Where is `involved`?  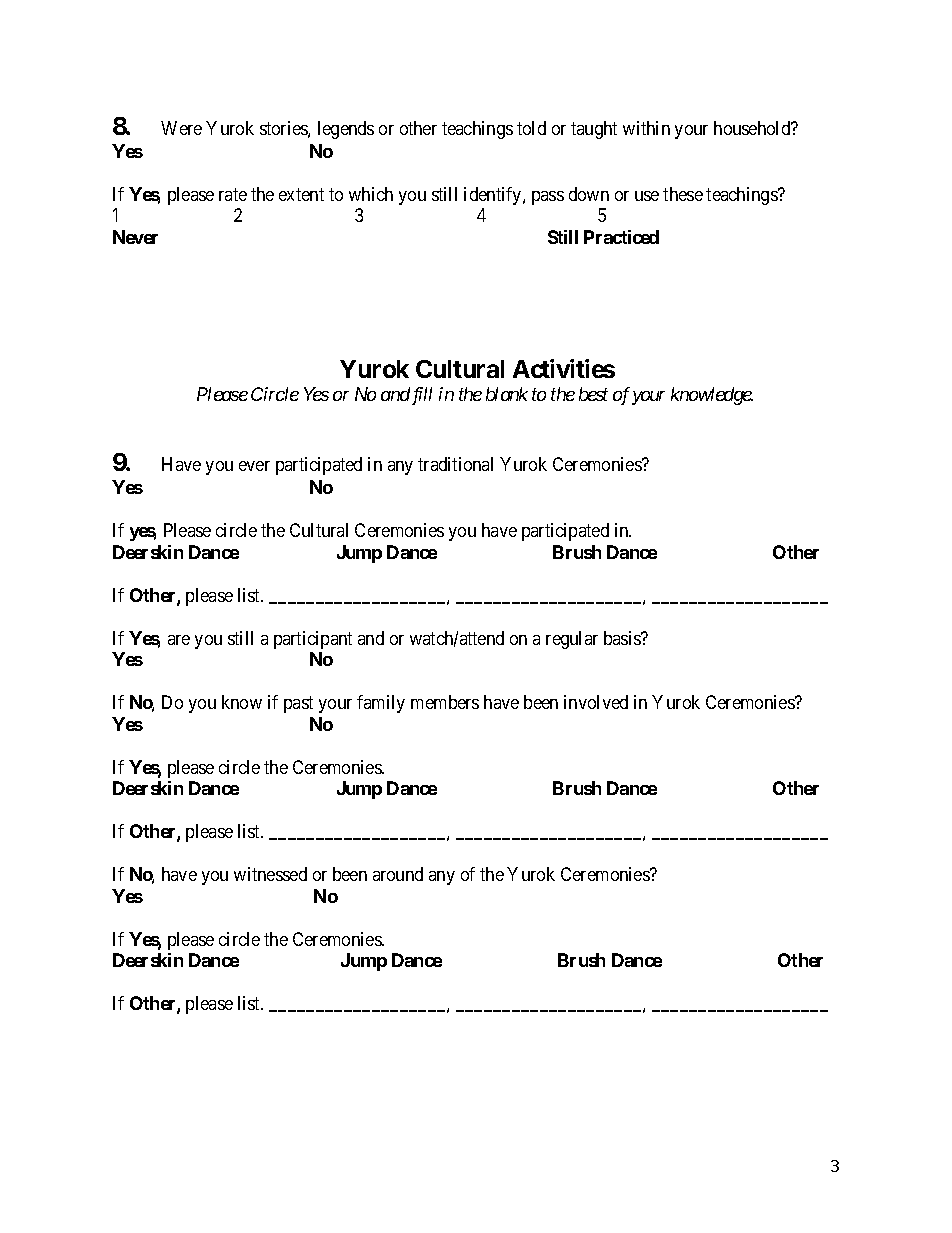 involved is located at coordinates (596, 702).
